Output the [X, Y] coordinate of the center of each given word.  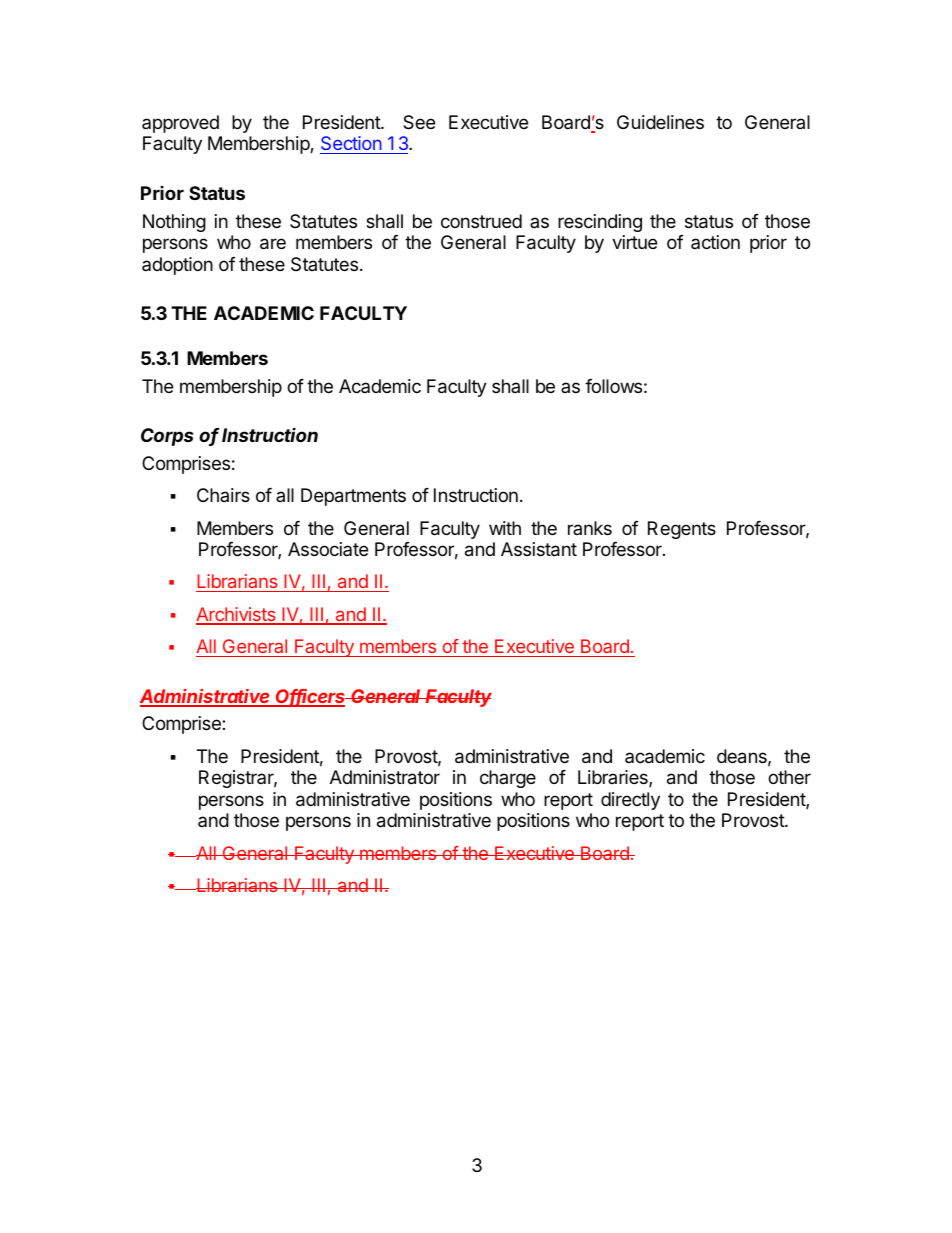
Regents [682, 530]
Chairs [223, 495]
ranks [590, 528]
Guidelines [660, 122]
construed [481, 221]
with [505, 528]
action [715, 242]
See [419, 122]
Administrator [385, 777]
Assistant [539, 549]
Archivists [237, 615]
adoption [177, 266]
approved [180, 124]
